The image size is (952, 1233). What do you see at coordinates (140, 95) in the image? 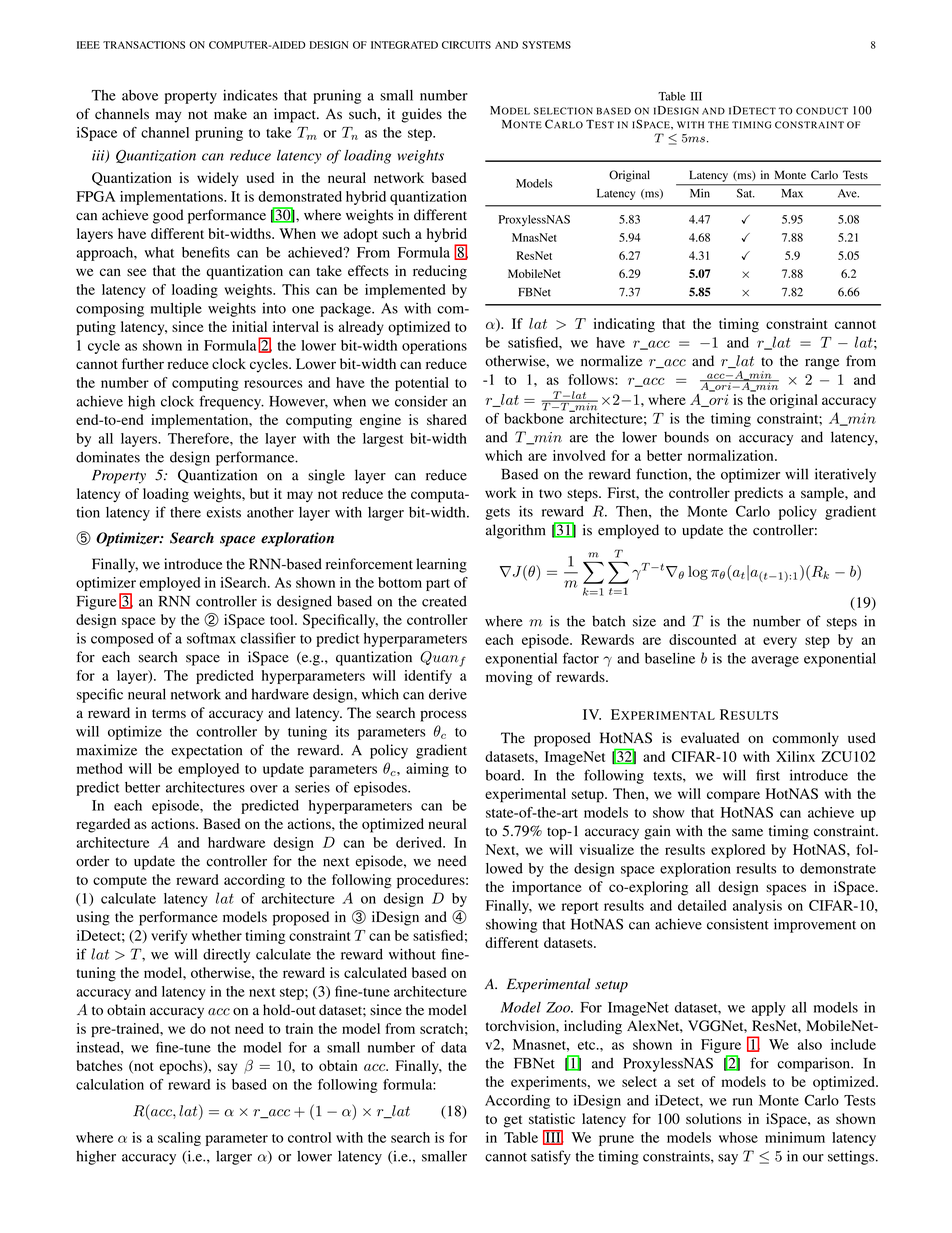
I see `above` at bounding box center [140, 95].
